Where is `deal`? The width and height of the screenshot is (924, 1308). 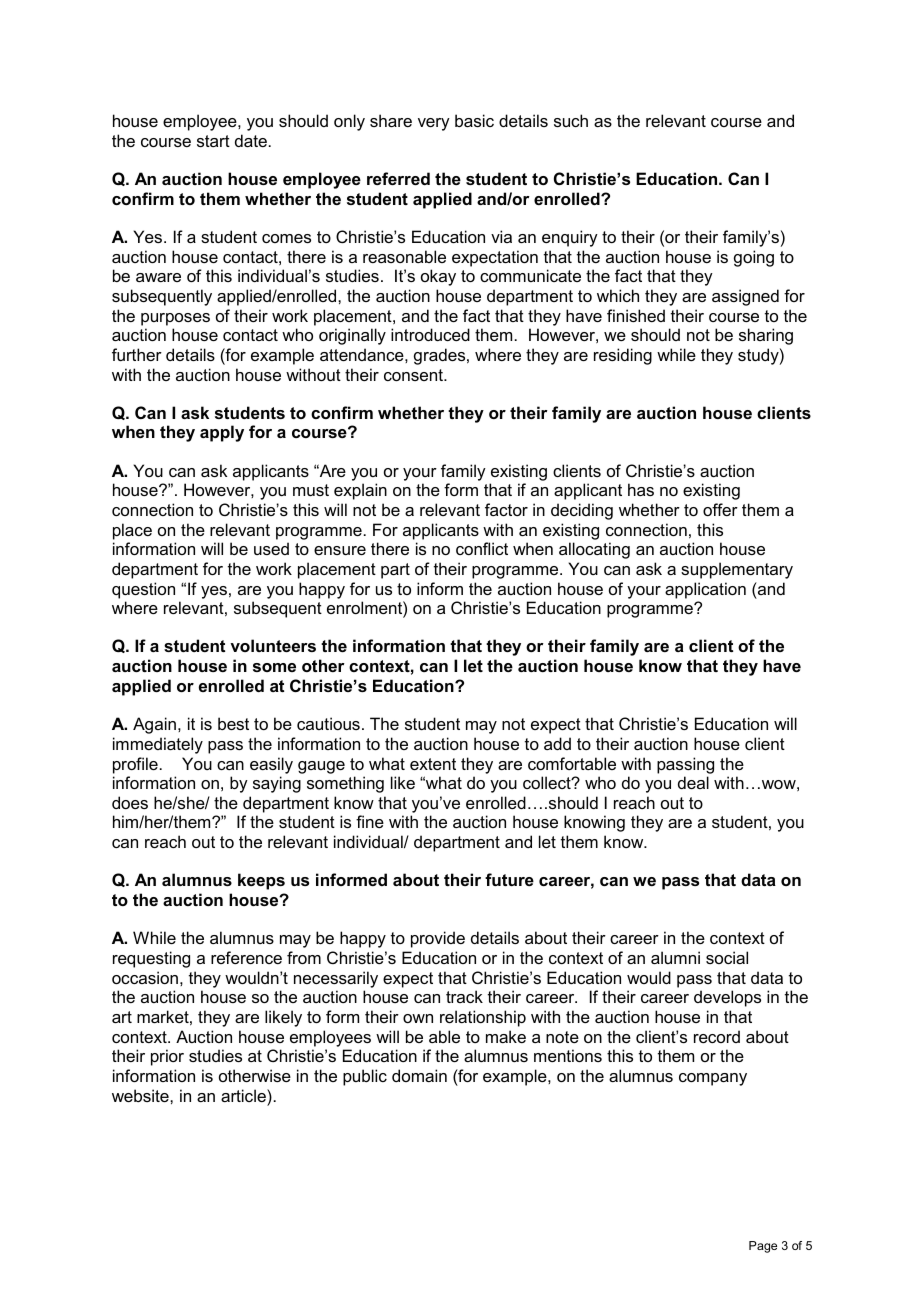 deal is located at coordinates (693, 782).
